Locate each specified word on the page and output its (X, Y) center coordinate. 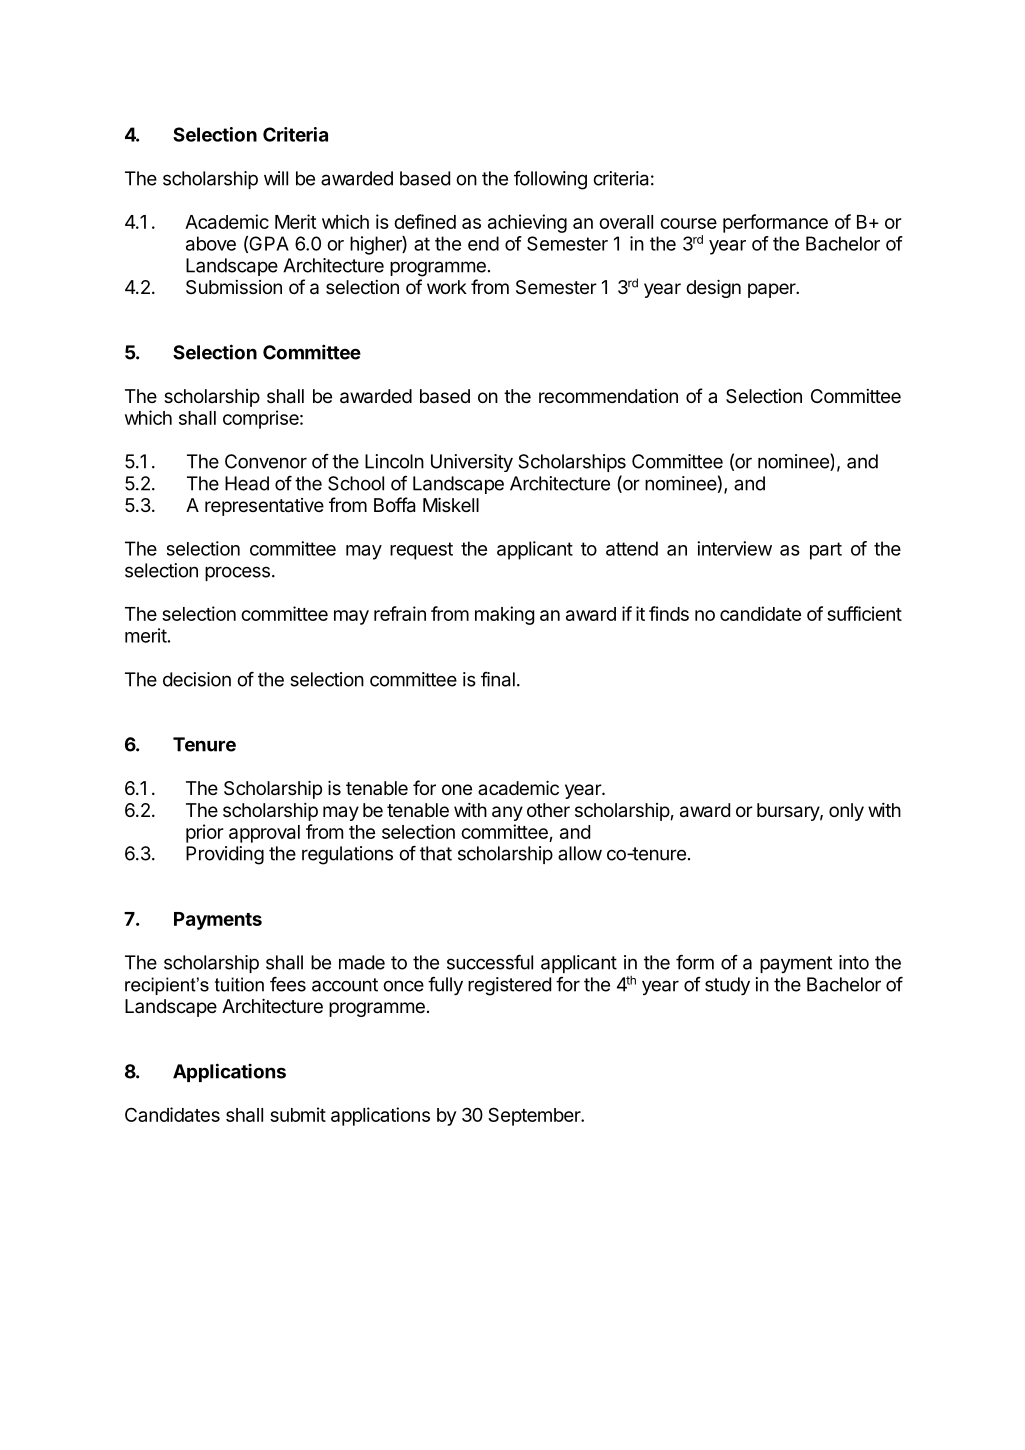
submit (298, 1114)
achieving (527, 223)
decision (197, 679)
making (504, 615)
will (276, 178)
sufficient (864, 613)
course (688, 223)
